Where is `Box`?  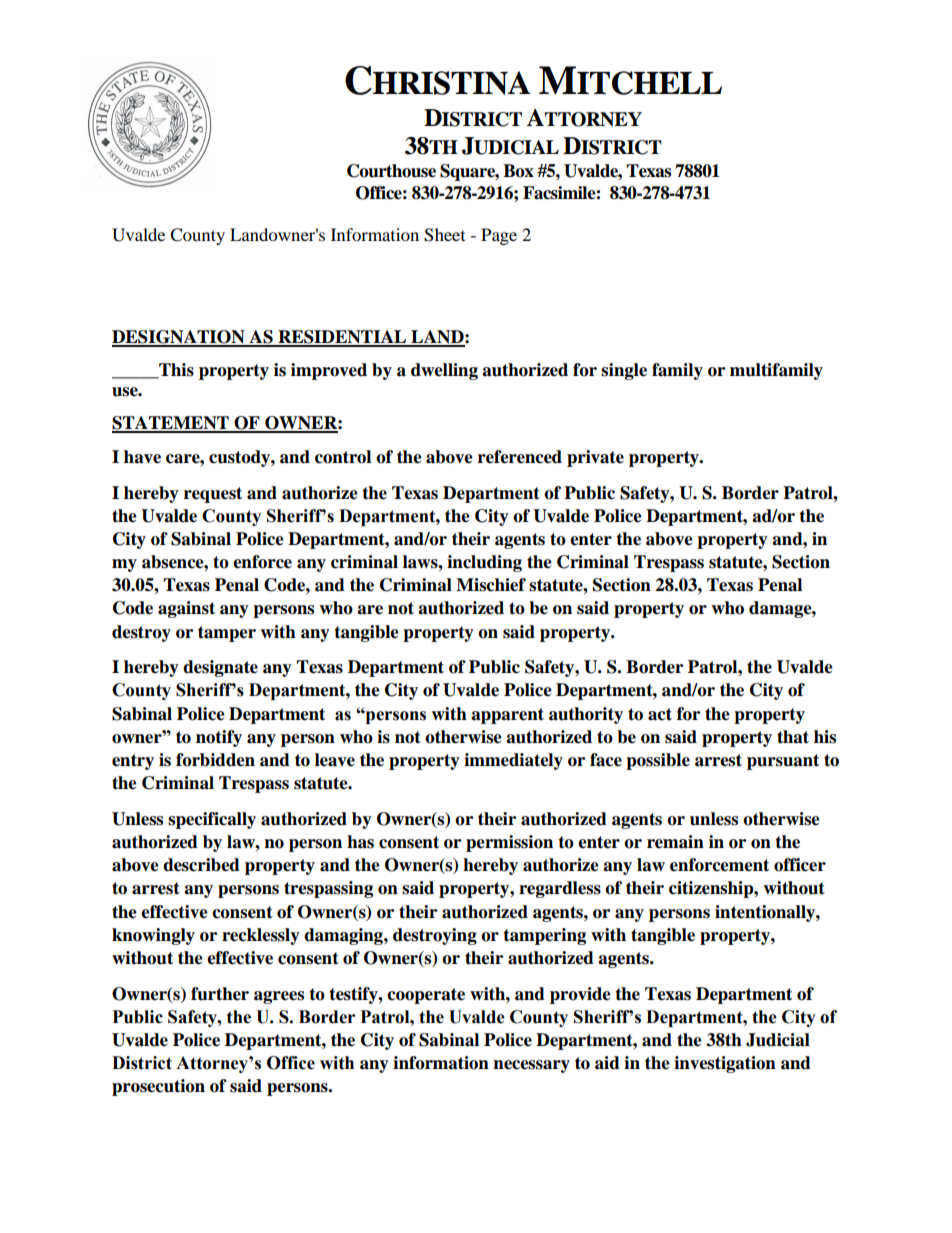 Box is located at coordinates (518, 171).
